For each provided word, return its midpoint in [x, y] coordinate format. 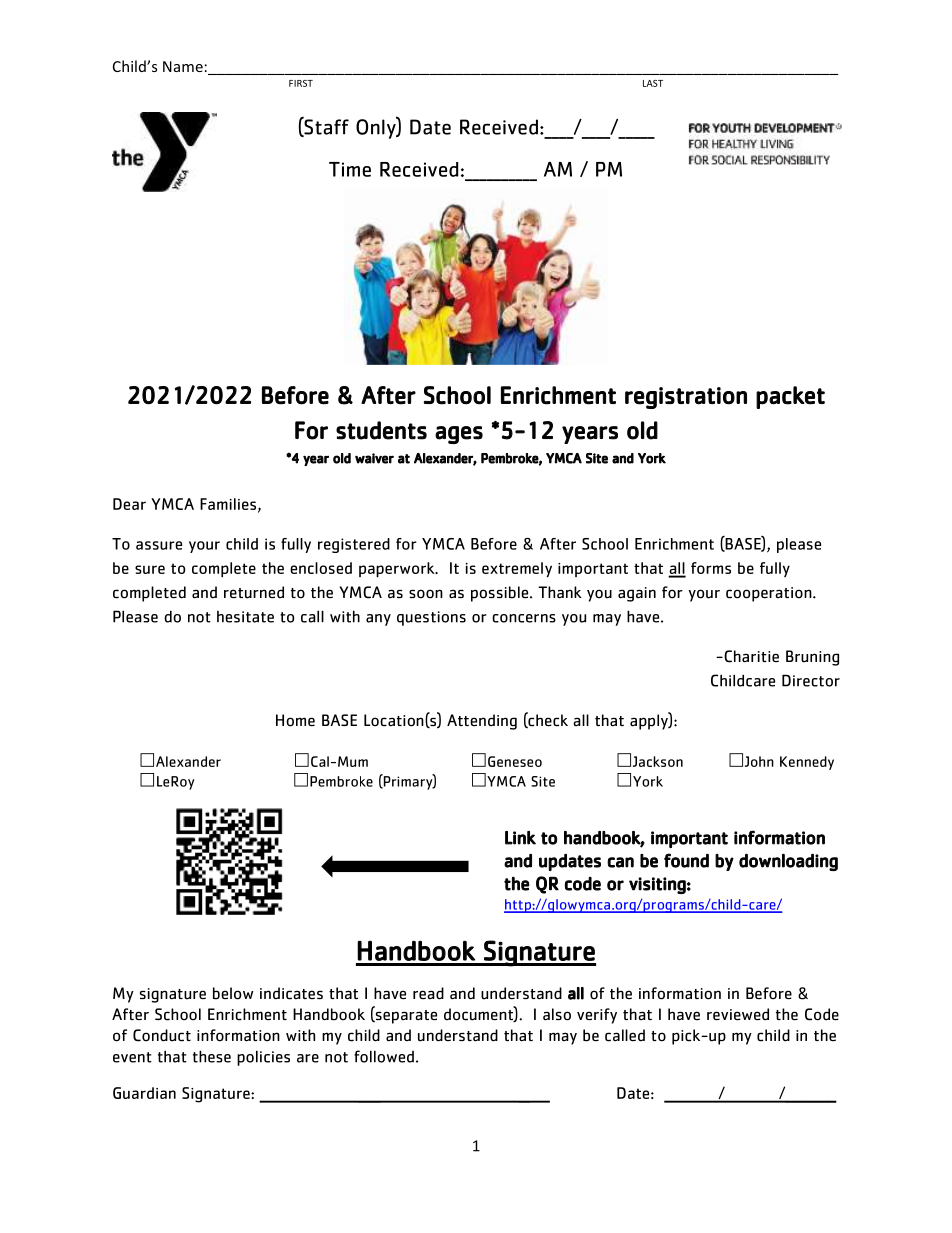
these [212, 1056]
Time [350, 169]
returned [254, 592]
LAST [653, 83]
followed [384, 1056]
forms [711, 568]
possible [501, 594]
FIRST [301, 83]
